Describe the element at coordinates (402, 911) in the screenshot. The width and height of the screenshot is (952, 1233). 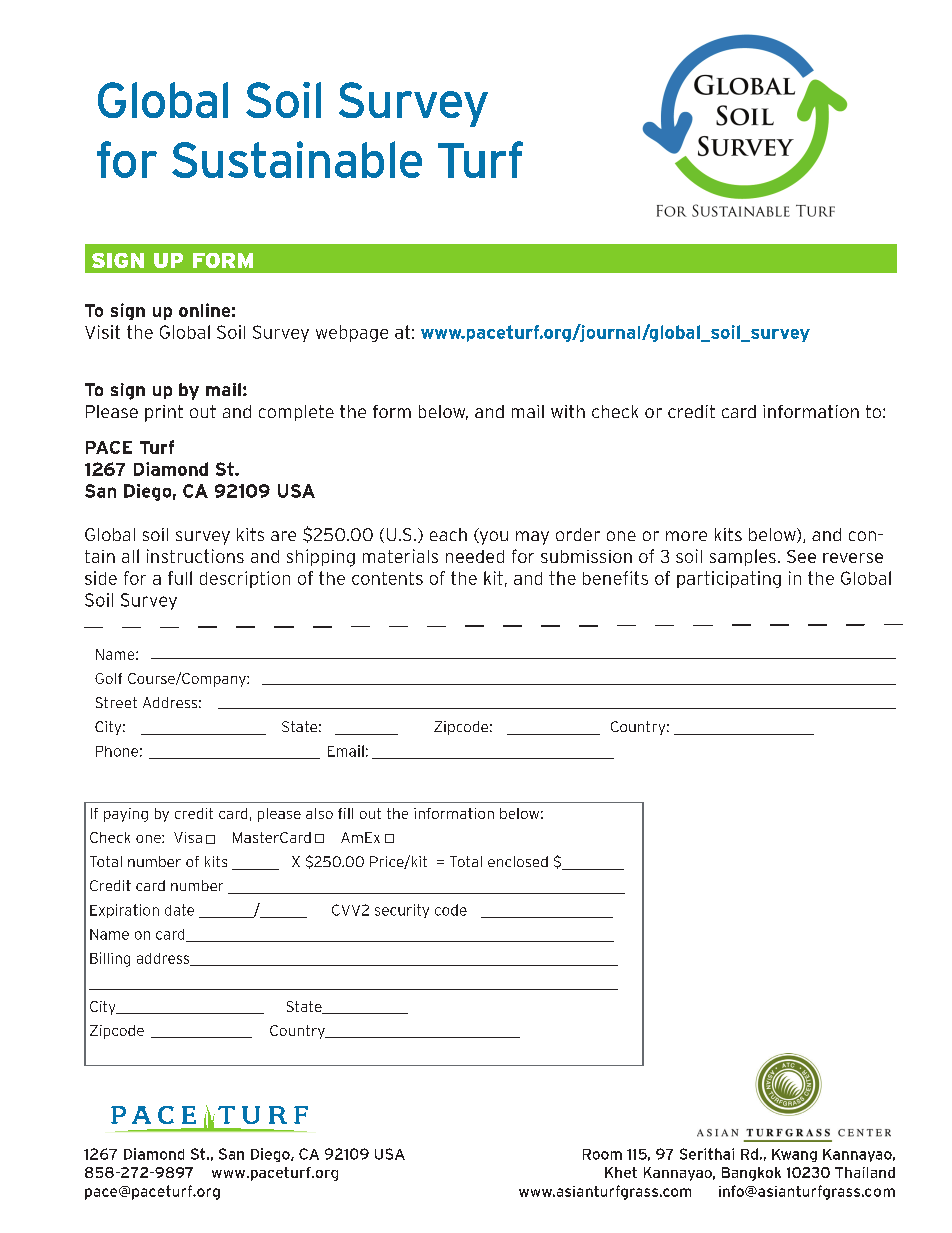
I see `security` at that location.
